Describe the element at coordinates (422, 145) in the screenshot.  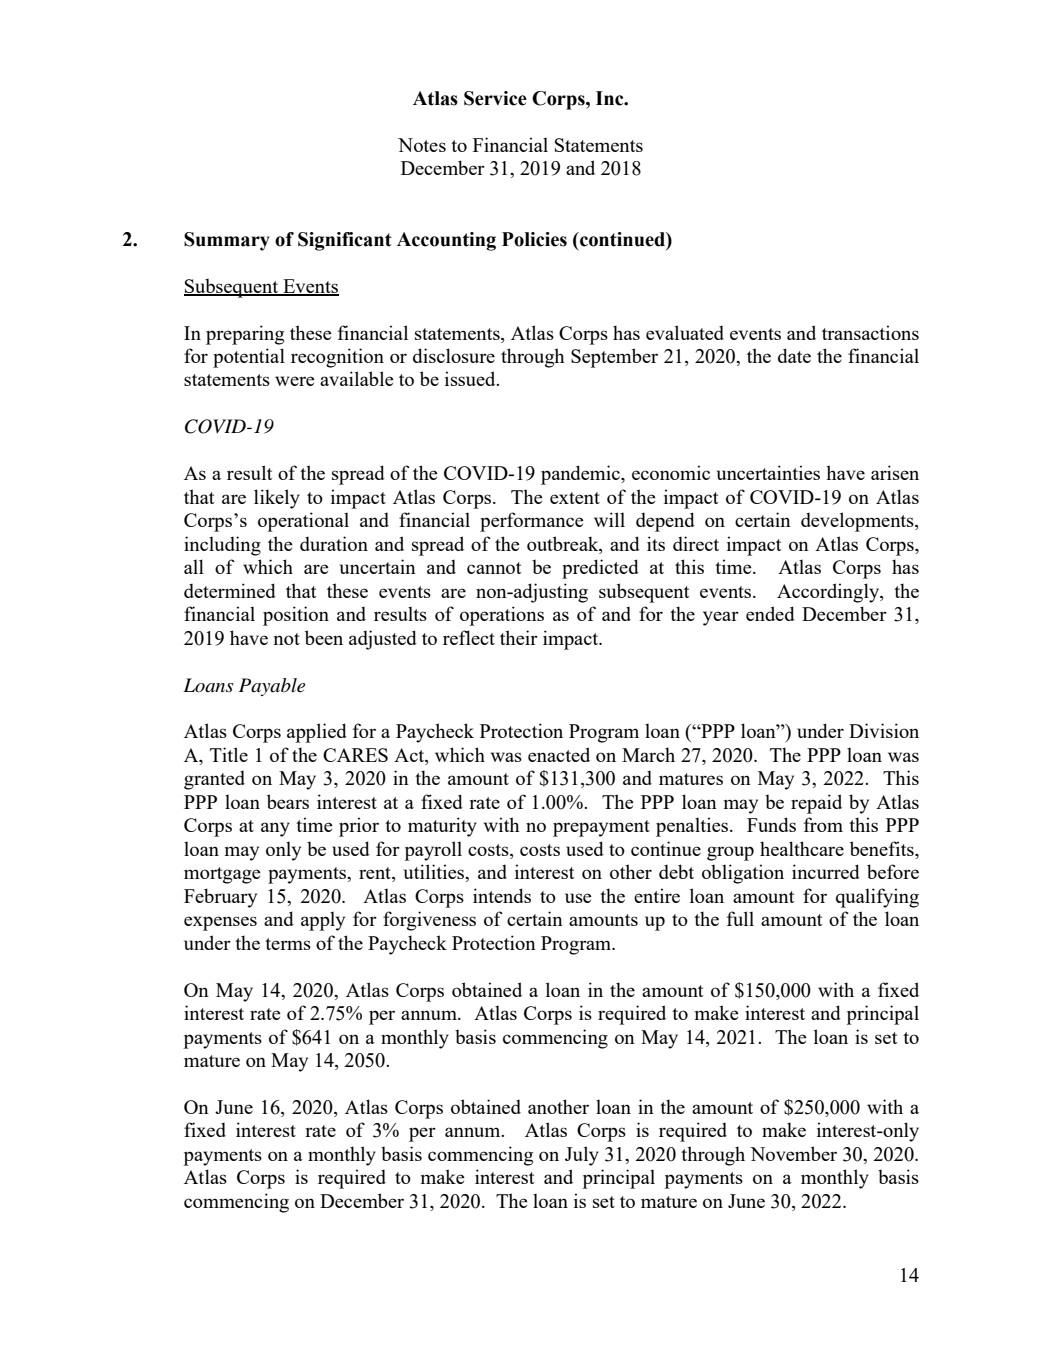
I see `Notes` at that location.
